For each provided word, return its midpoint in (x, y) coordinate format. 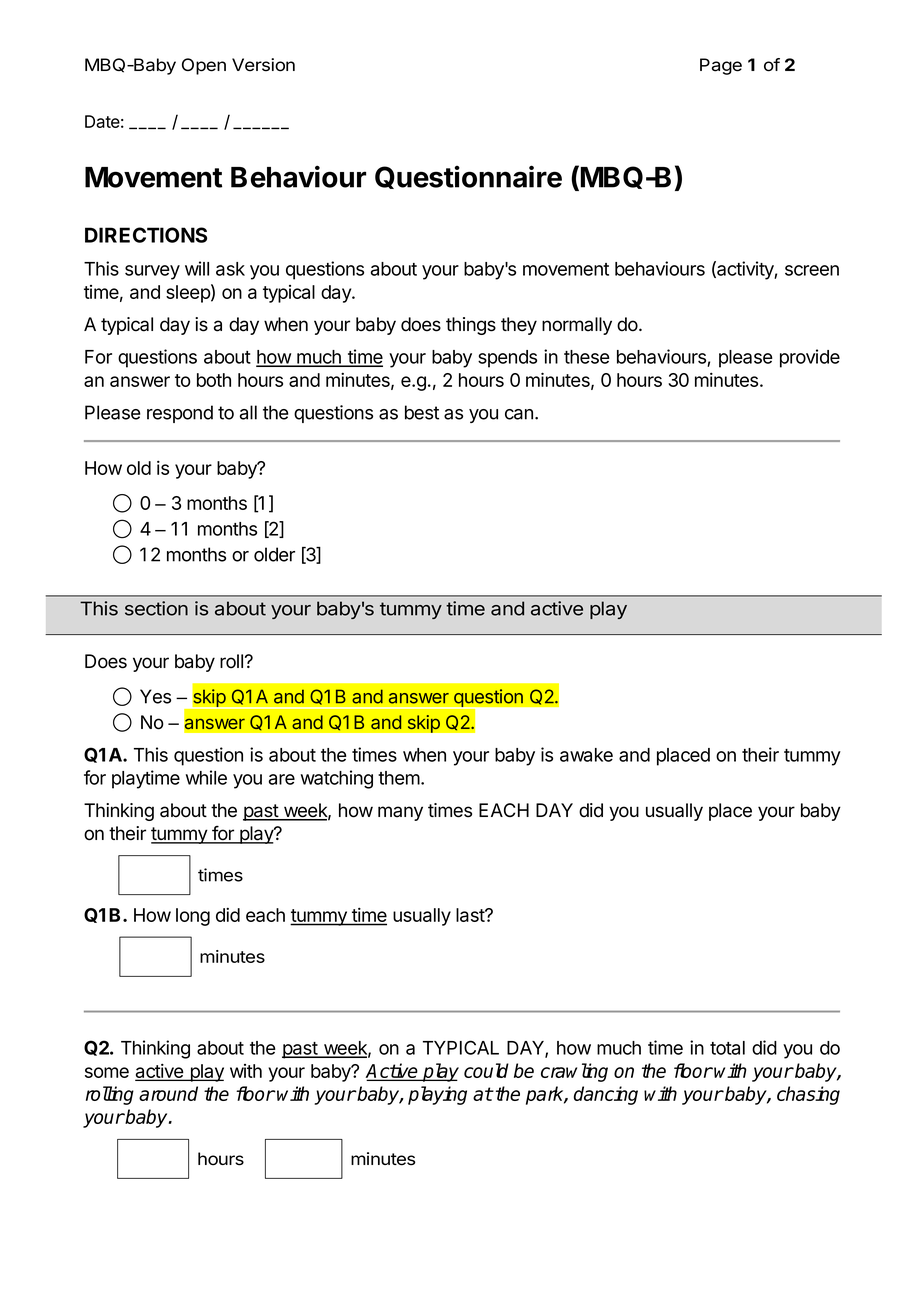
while (206, 777)
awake (586, 755)
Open (204, 66)
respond (180, 414)
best (422, 412)
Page (721, 66)
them (399, 778)
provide (810, 358)
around (168, 1093)
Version (263, 65)
